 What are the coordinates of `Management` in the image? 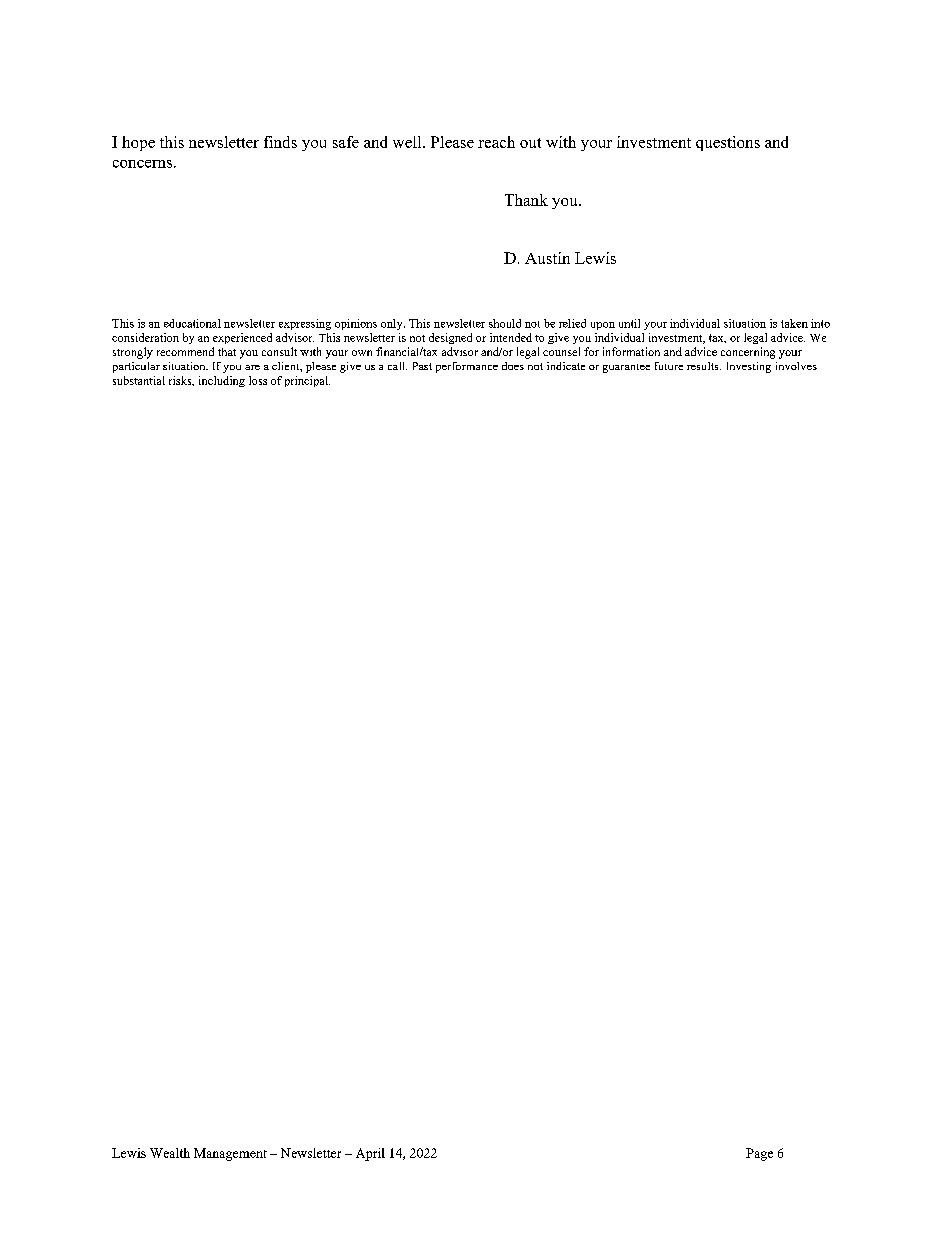 It's located at (230, 1154).
